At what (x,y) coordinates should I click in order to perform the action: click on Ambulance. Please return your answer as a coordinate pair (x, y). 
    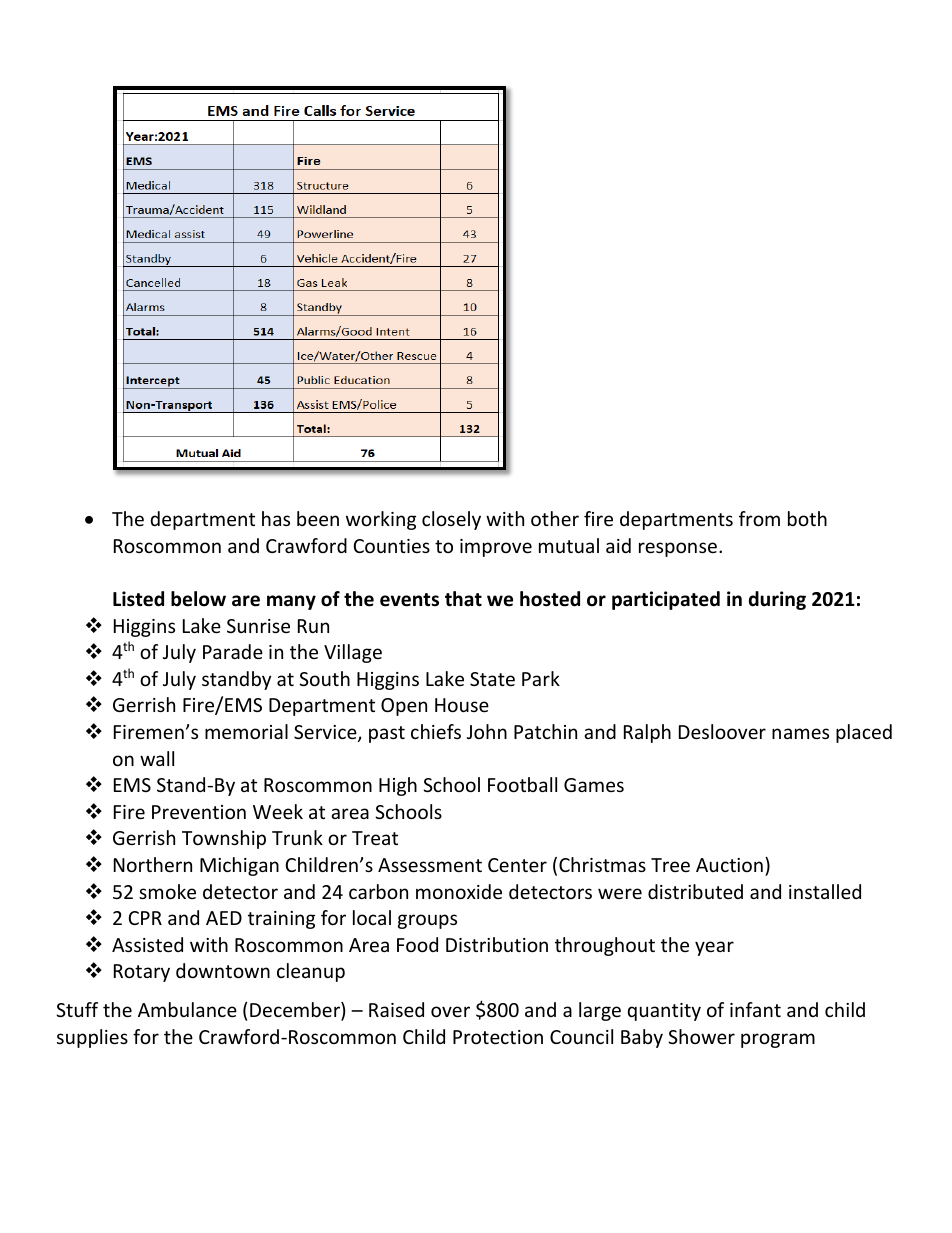
    Looking at the image, I should click on (187, 1009).
